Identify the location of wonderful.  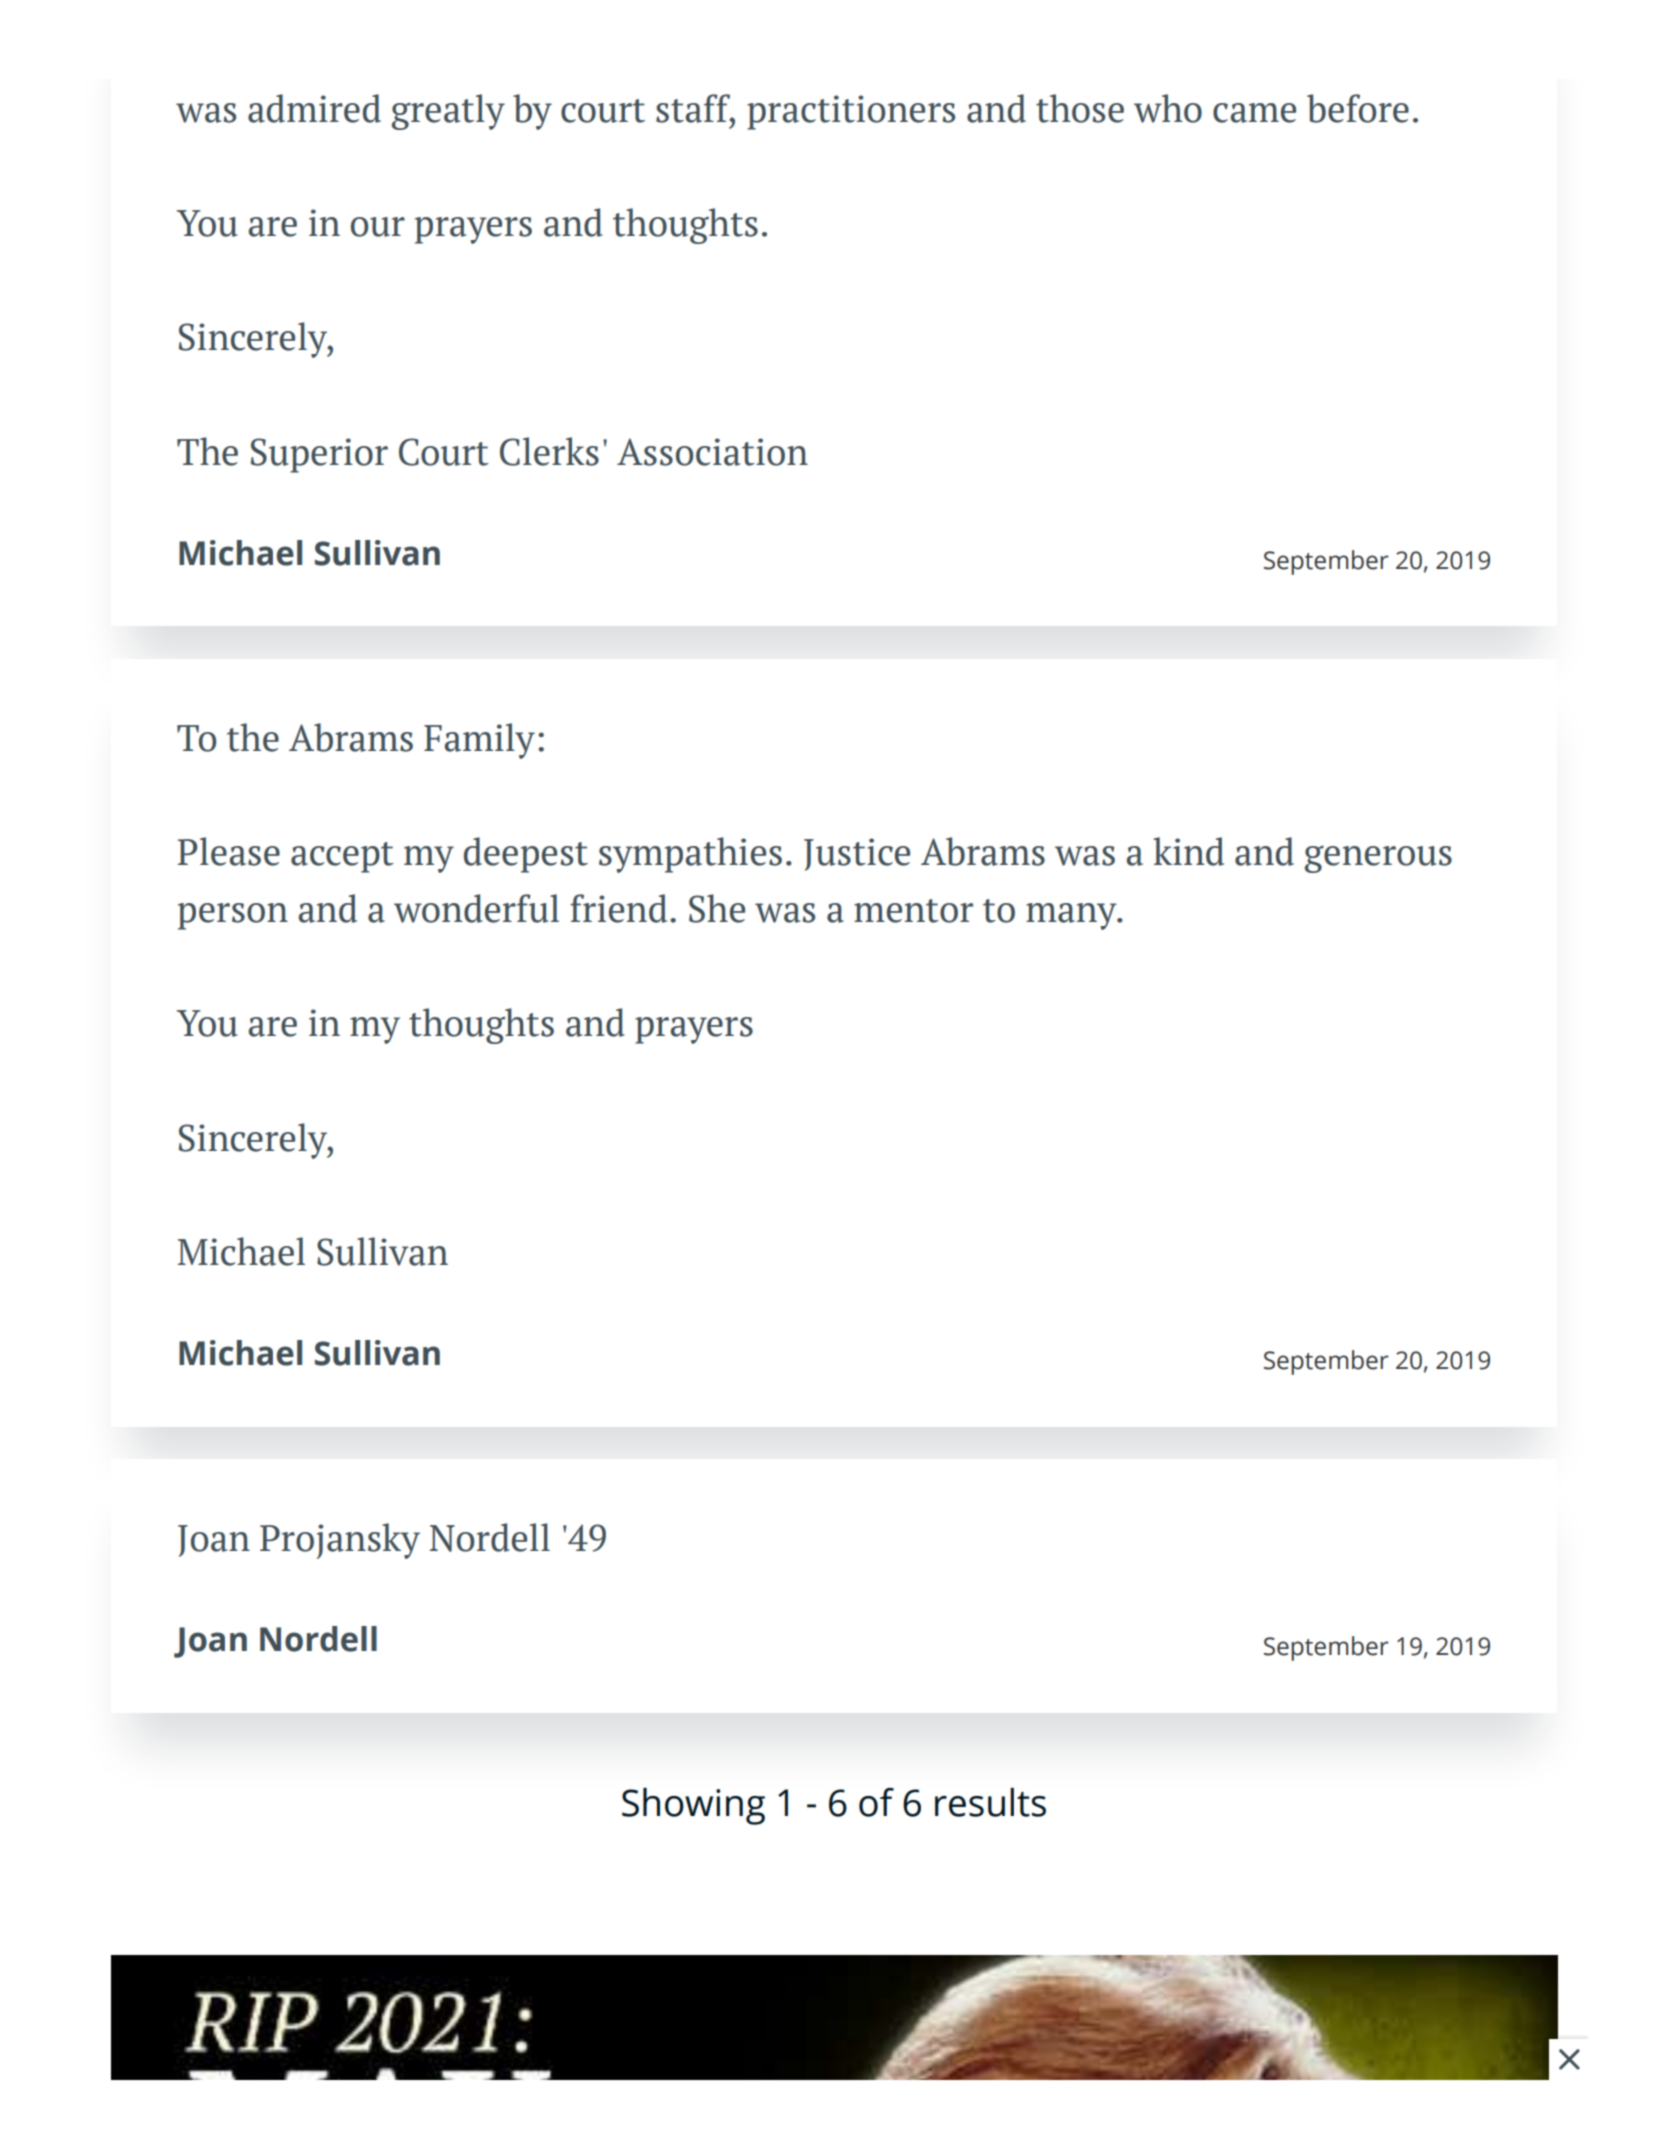
(476, 908).
